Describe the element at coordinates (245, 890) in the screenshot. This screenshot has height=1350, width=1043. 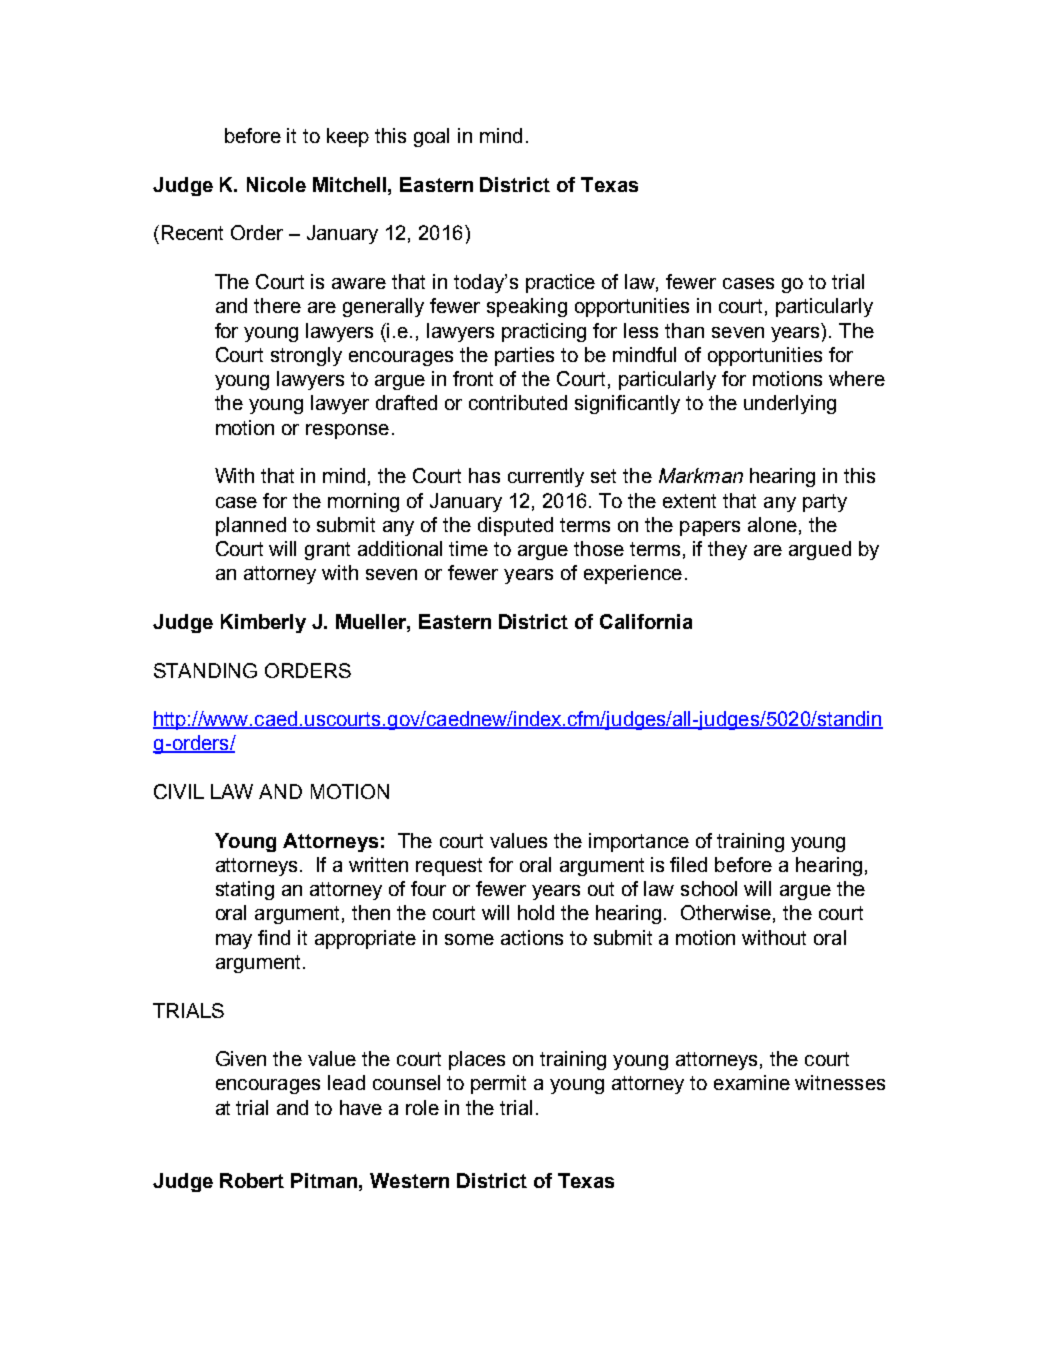
I see `stating` at that location.
